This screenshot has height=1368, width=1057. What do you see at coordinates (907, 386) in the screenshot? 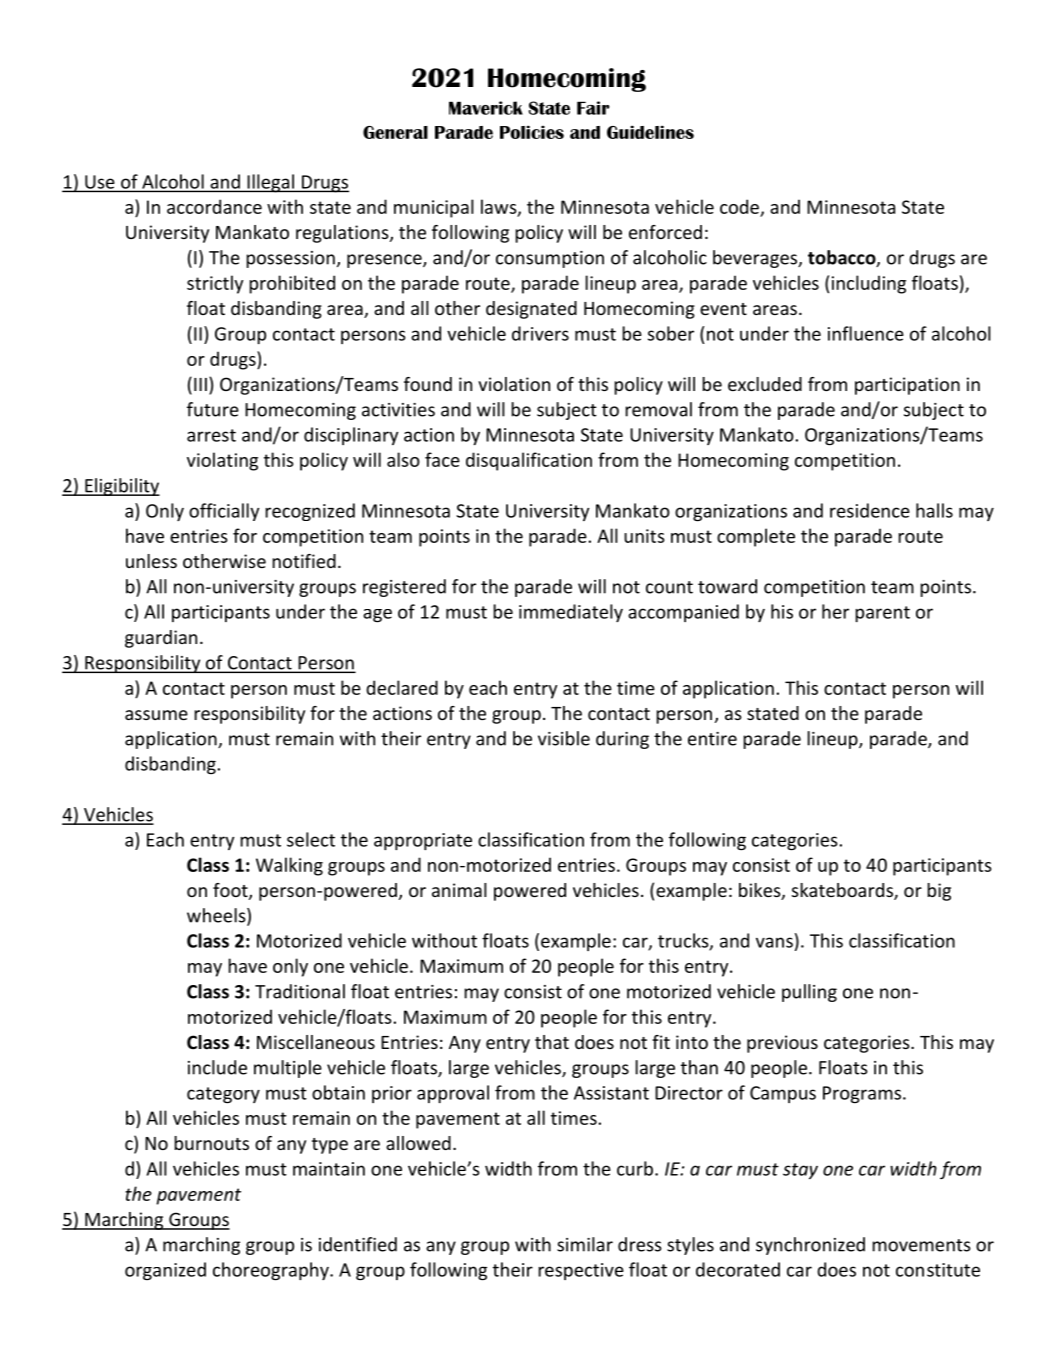
I see `participation` at bounding box center [907, 386].
